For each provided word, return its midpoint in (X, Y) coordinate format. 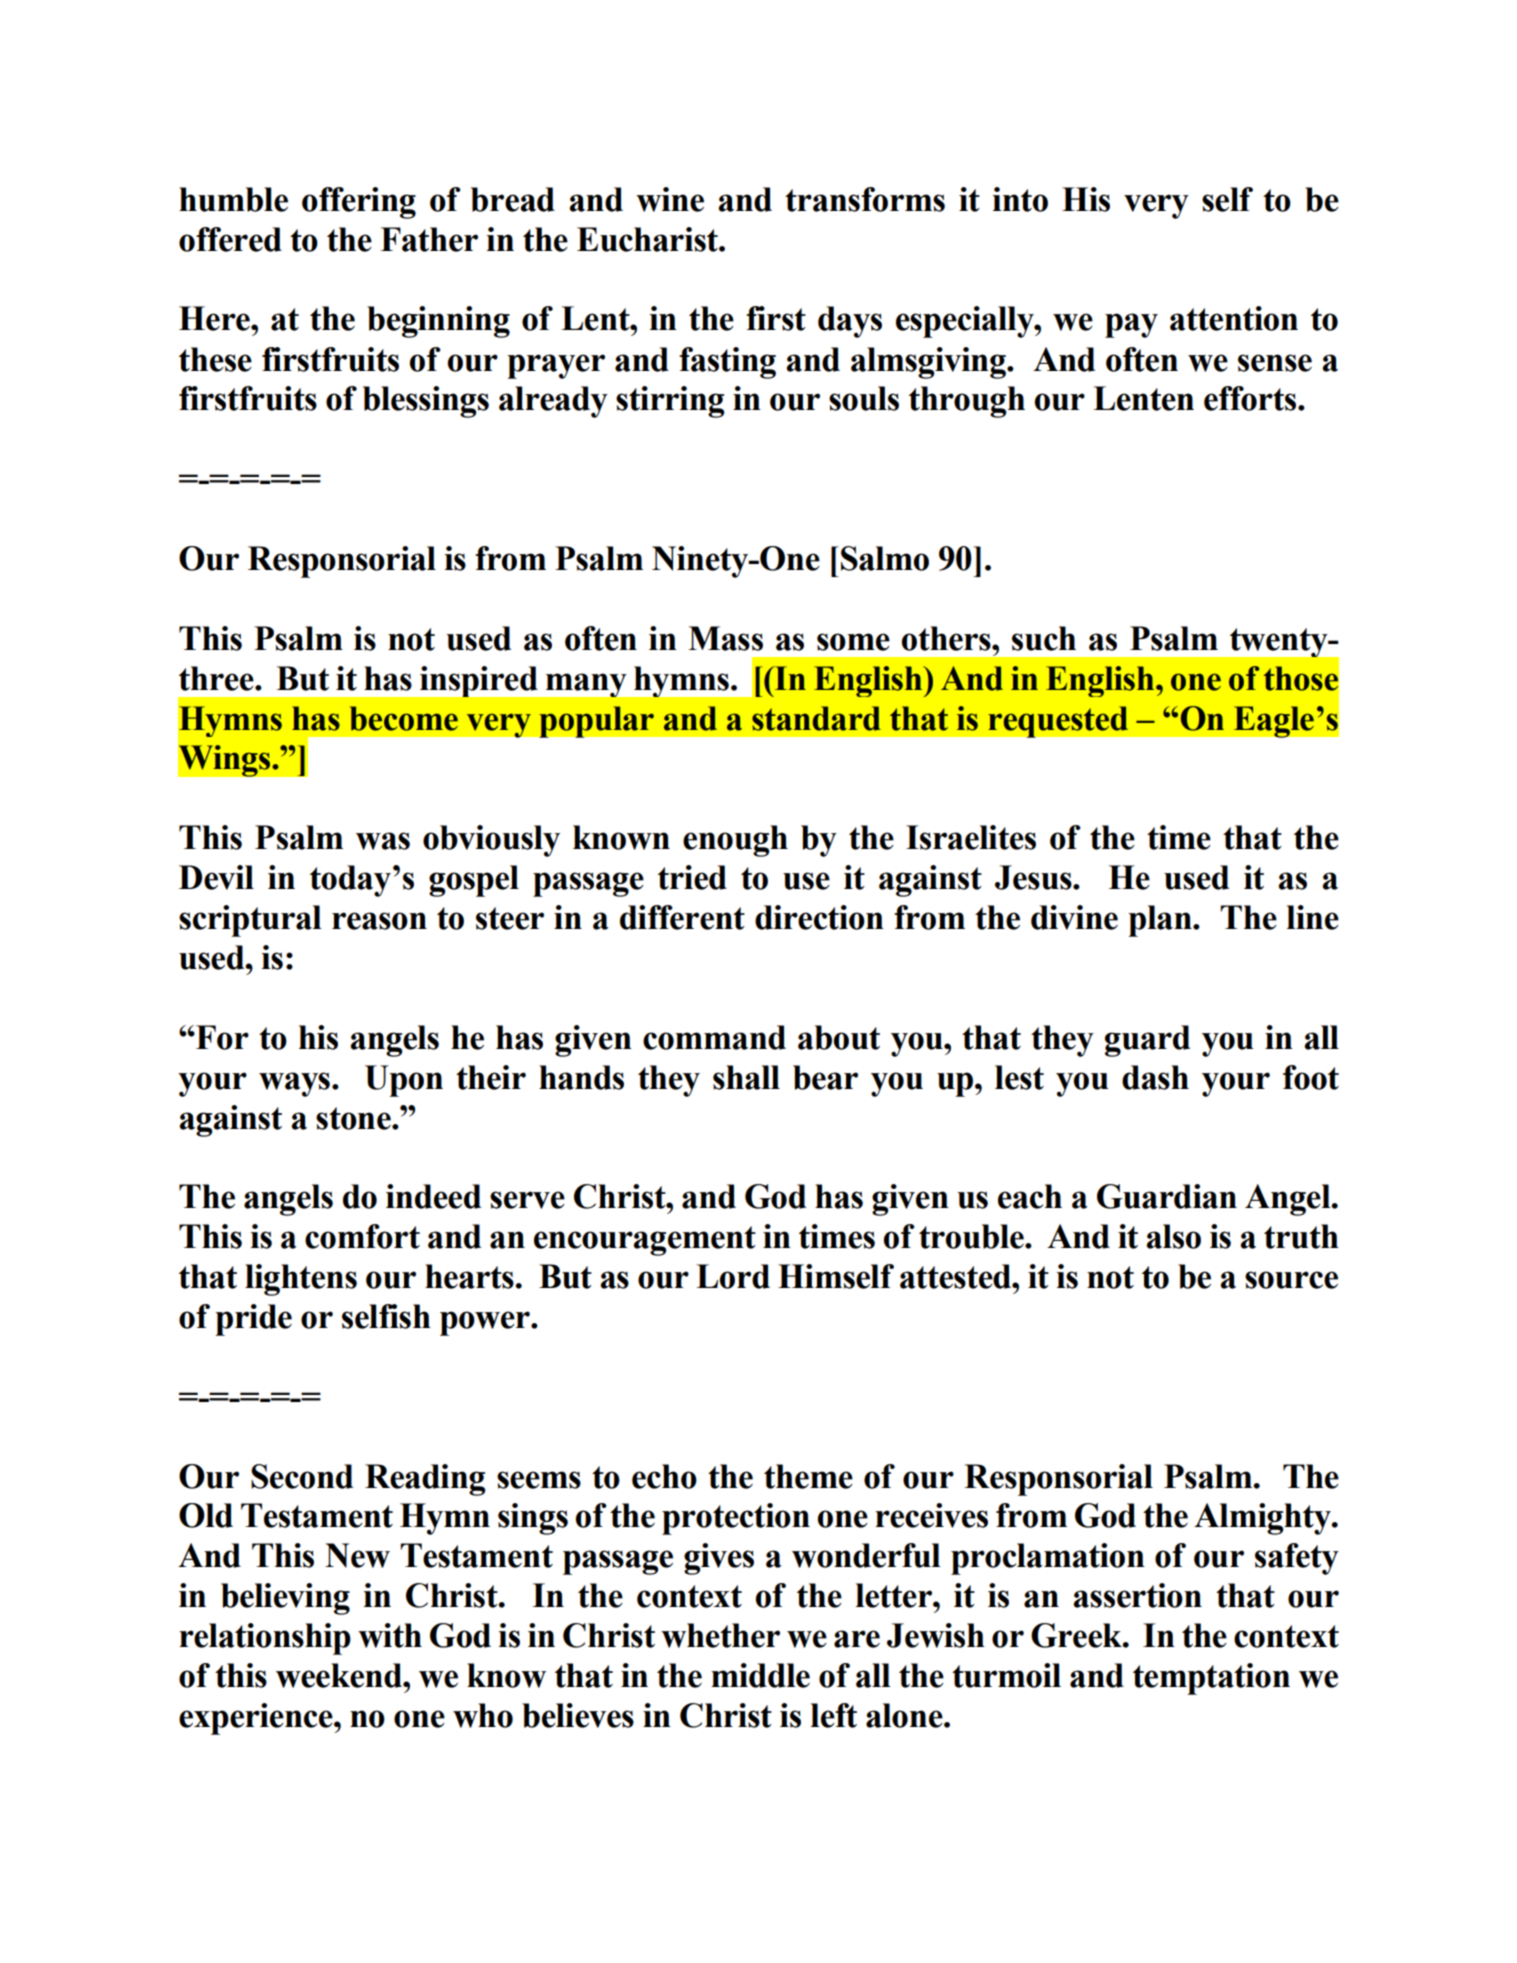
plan (1161, 921)
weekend (340, 1675)
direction (819, 917)
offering (359, 203)
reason (379, 921)
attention (1234, 318)
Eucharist (648, 239)
